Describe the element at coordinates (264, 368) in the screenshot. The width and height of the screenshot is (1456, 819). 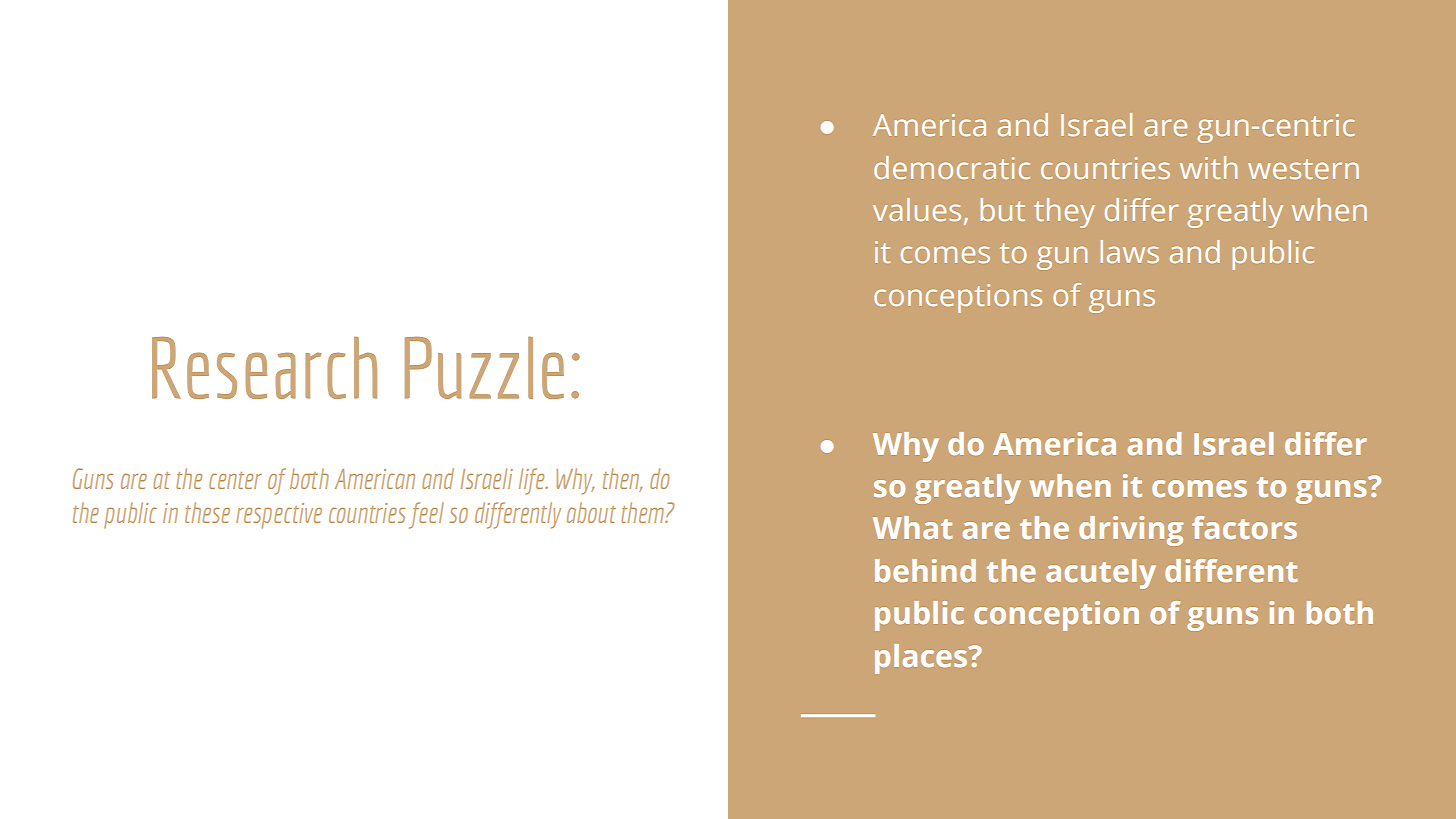
I see `Research` at that location.
